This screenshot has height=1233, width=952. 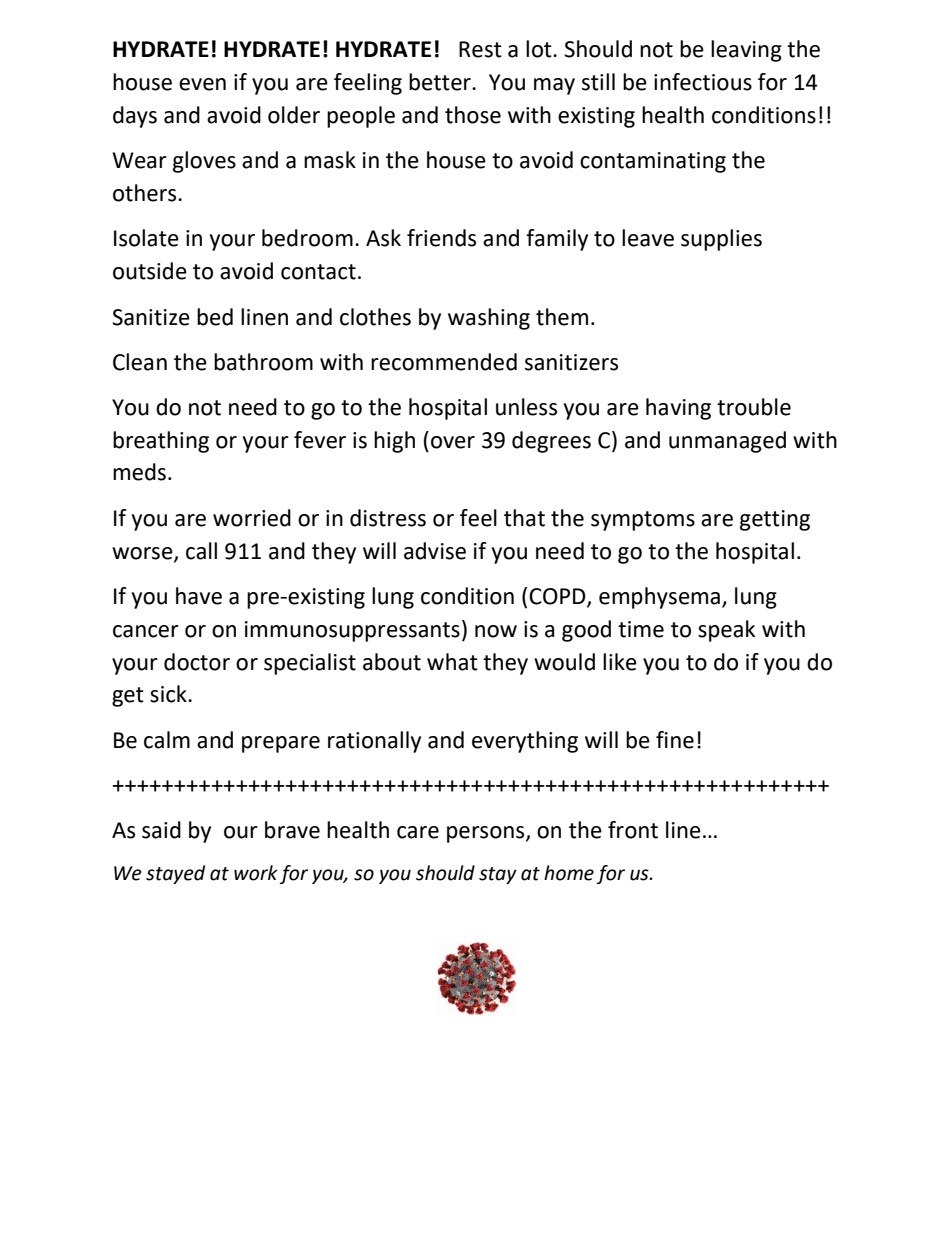 What do you see at coordinates (487, 834) in the screenshot?
I see `persons` at bounding box center [487, 834].
